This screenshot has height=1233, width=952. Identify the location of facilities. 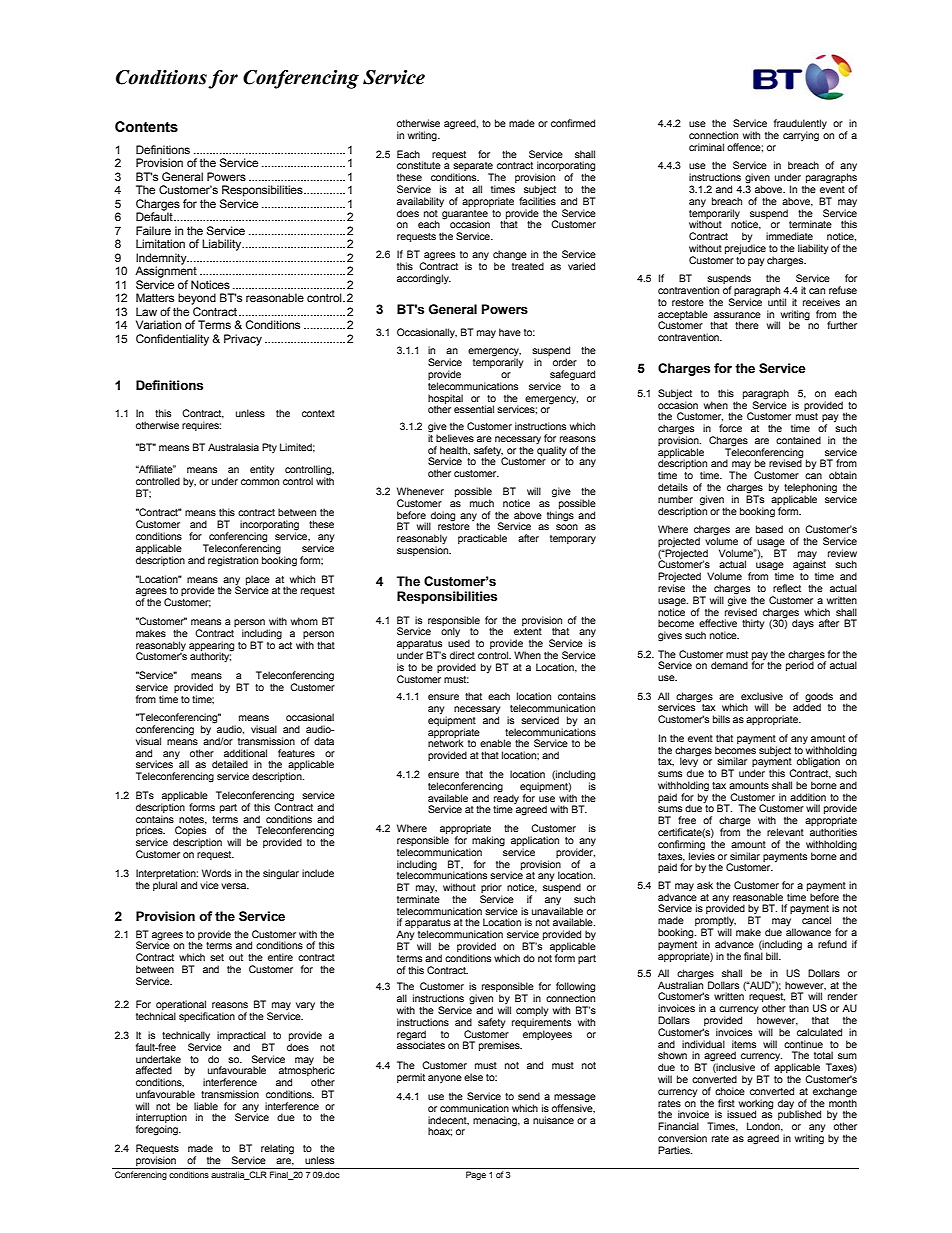
(537, 200).
